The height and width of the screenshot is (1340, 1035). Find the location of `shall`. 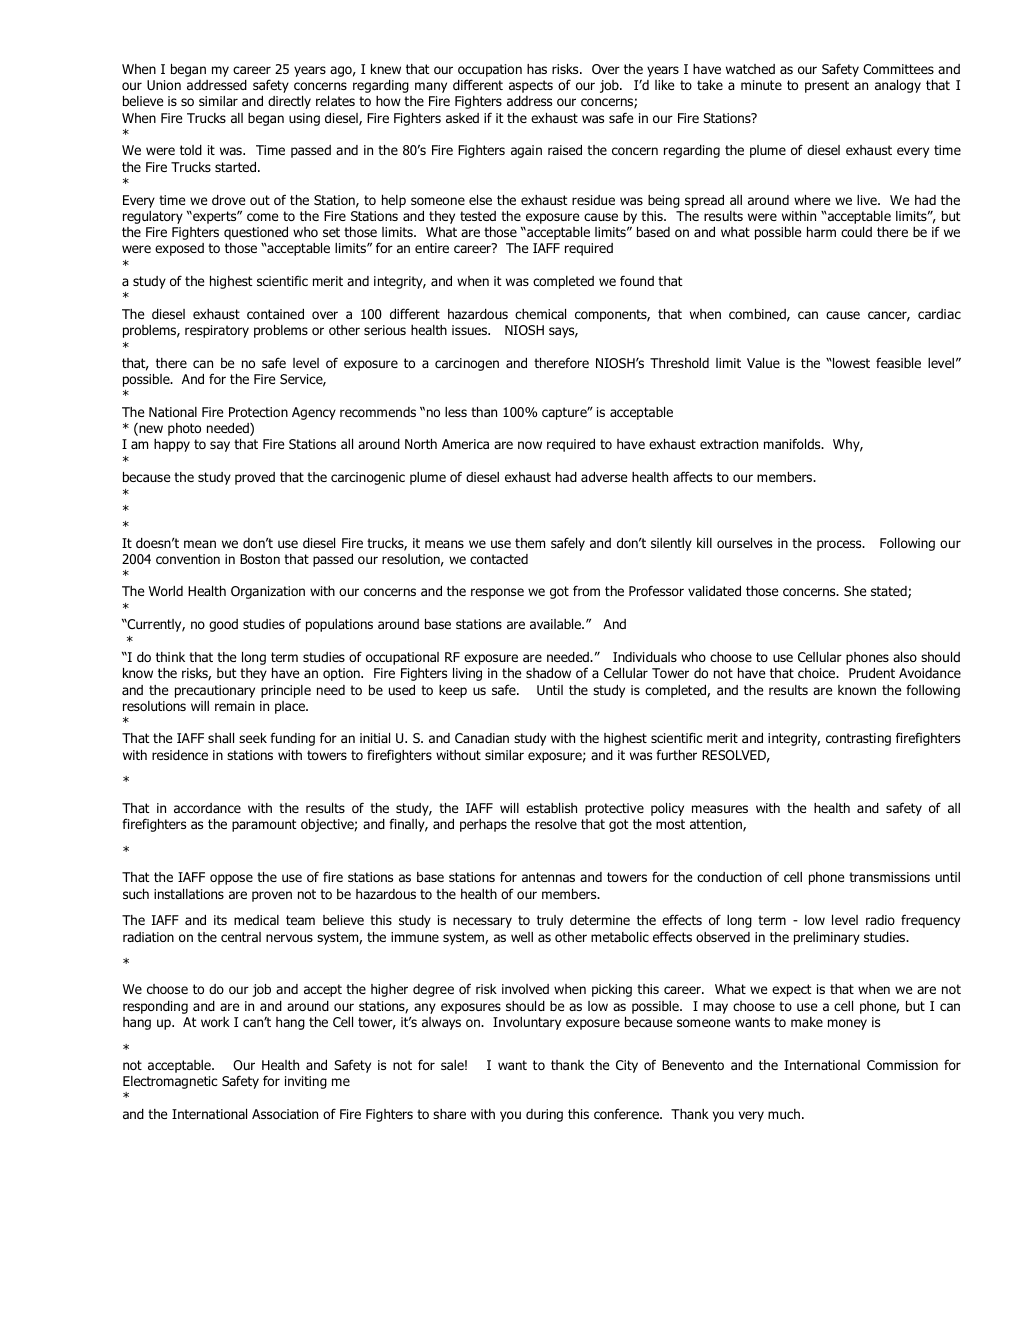

shall is located at coordinates (221, 738).
